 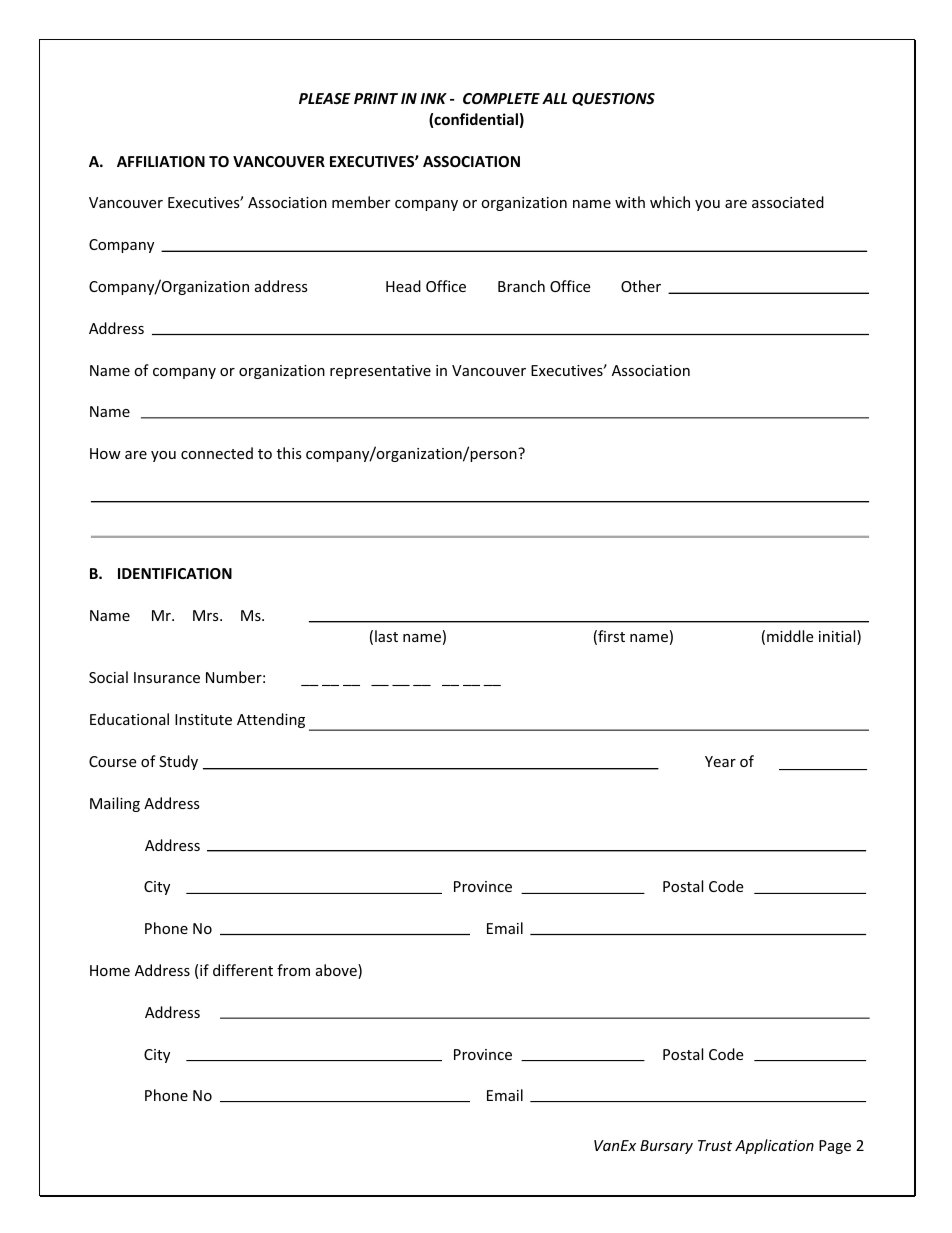 I want to click on AFFILIATION, so click(x=161, y=161).
